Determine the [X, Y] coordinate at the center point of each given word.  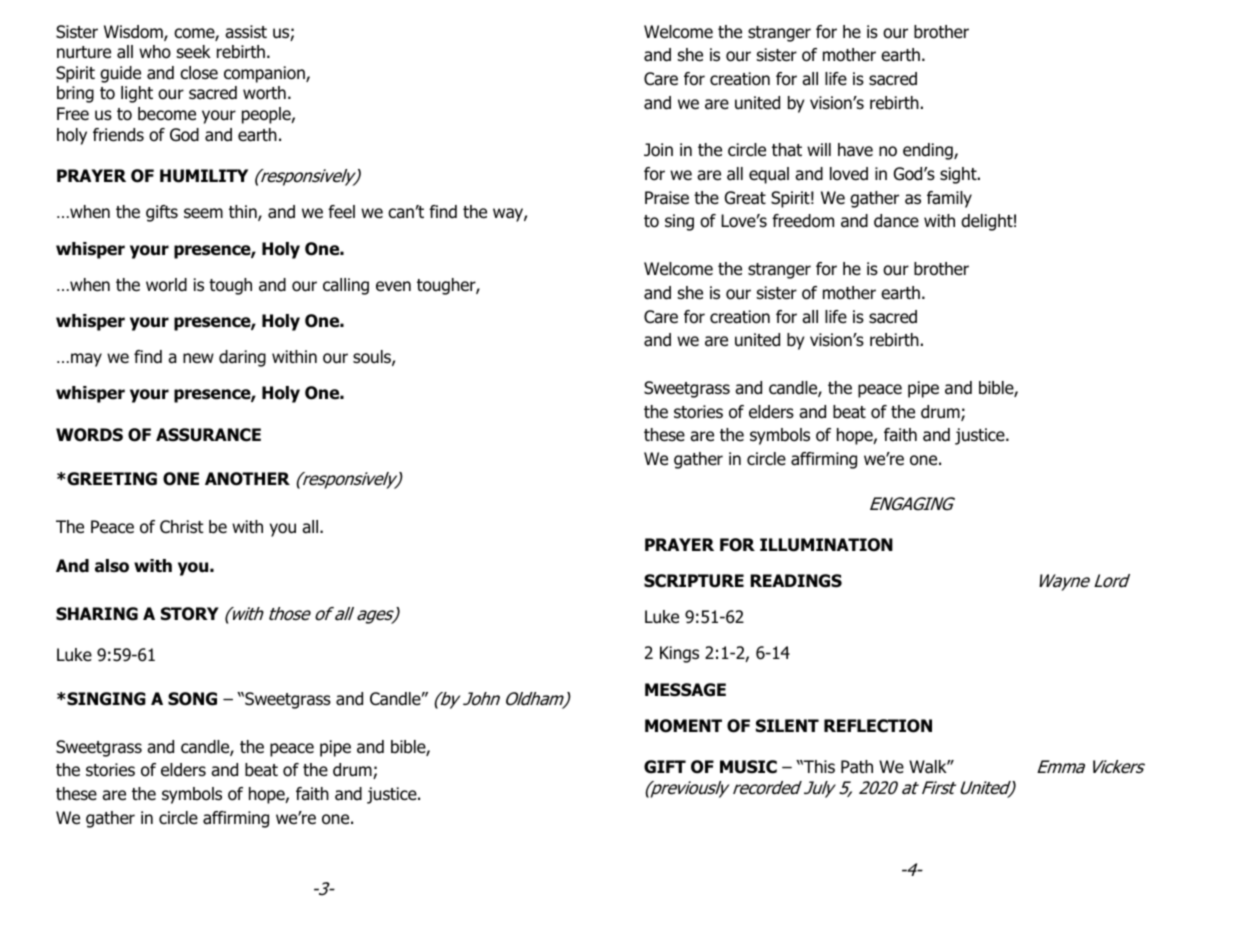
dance [896, 221]
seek [194, 52]
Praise [667, 198]
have [855, 150]
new [198, 358]
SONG [192, 699]
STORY [190, 614]
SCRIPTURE [694, 581]
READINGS [796, 581]
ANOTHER [247, 479]
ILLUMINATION [826, 545]
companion [265, 74]
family [949, 199]
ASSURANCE [208, 435]
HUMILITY [204, 176]
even [393, 286]
